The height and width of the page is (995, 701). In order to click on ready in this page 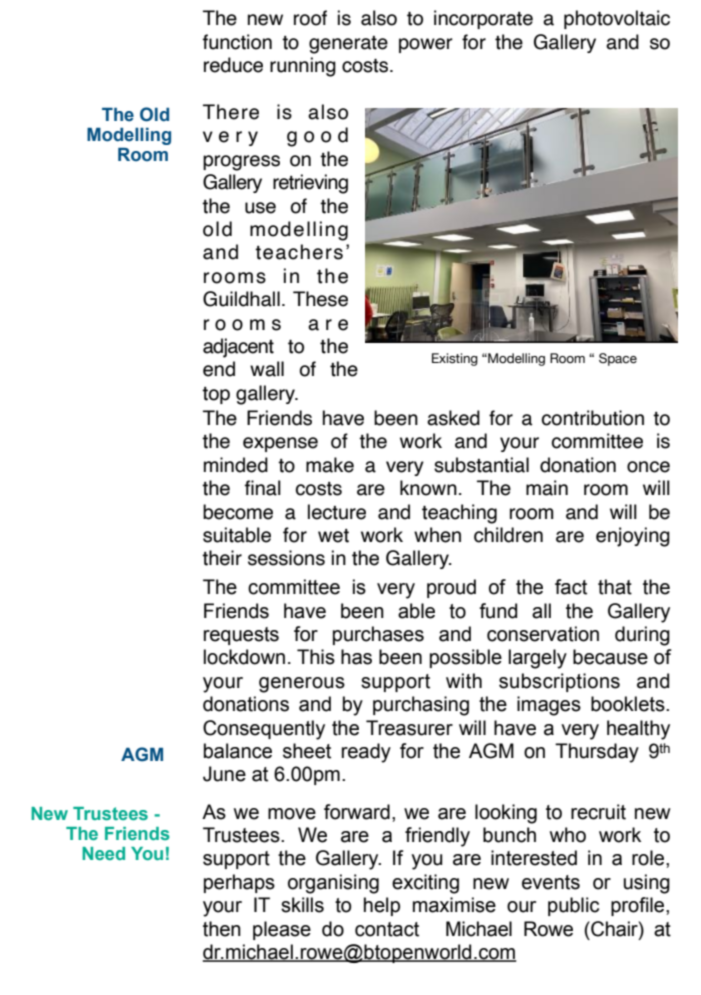, I will do `click(366, 753)`.
